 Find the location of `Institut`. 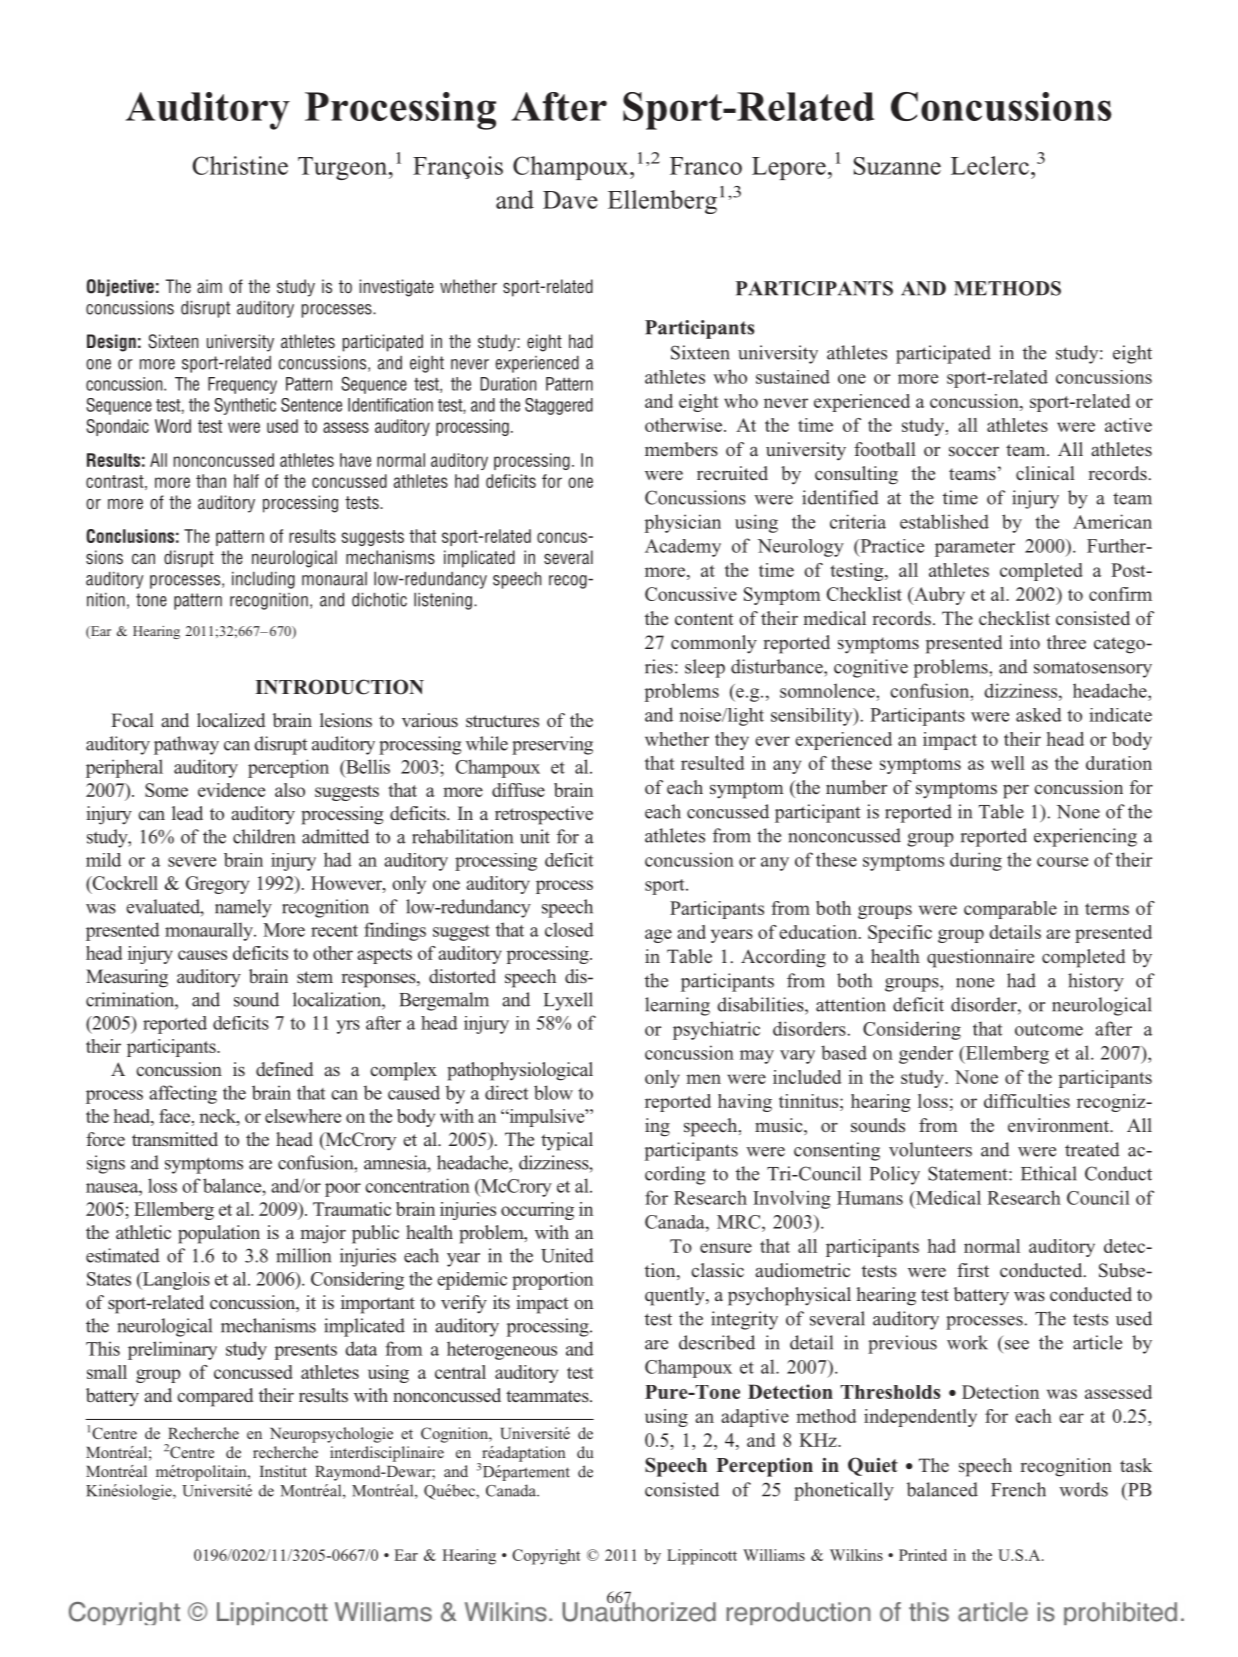

Institut is located at coordinates (283, 1471).
